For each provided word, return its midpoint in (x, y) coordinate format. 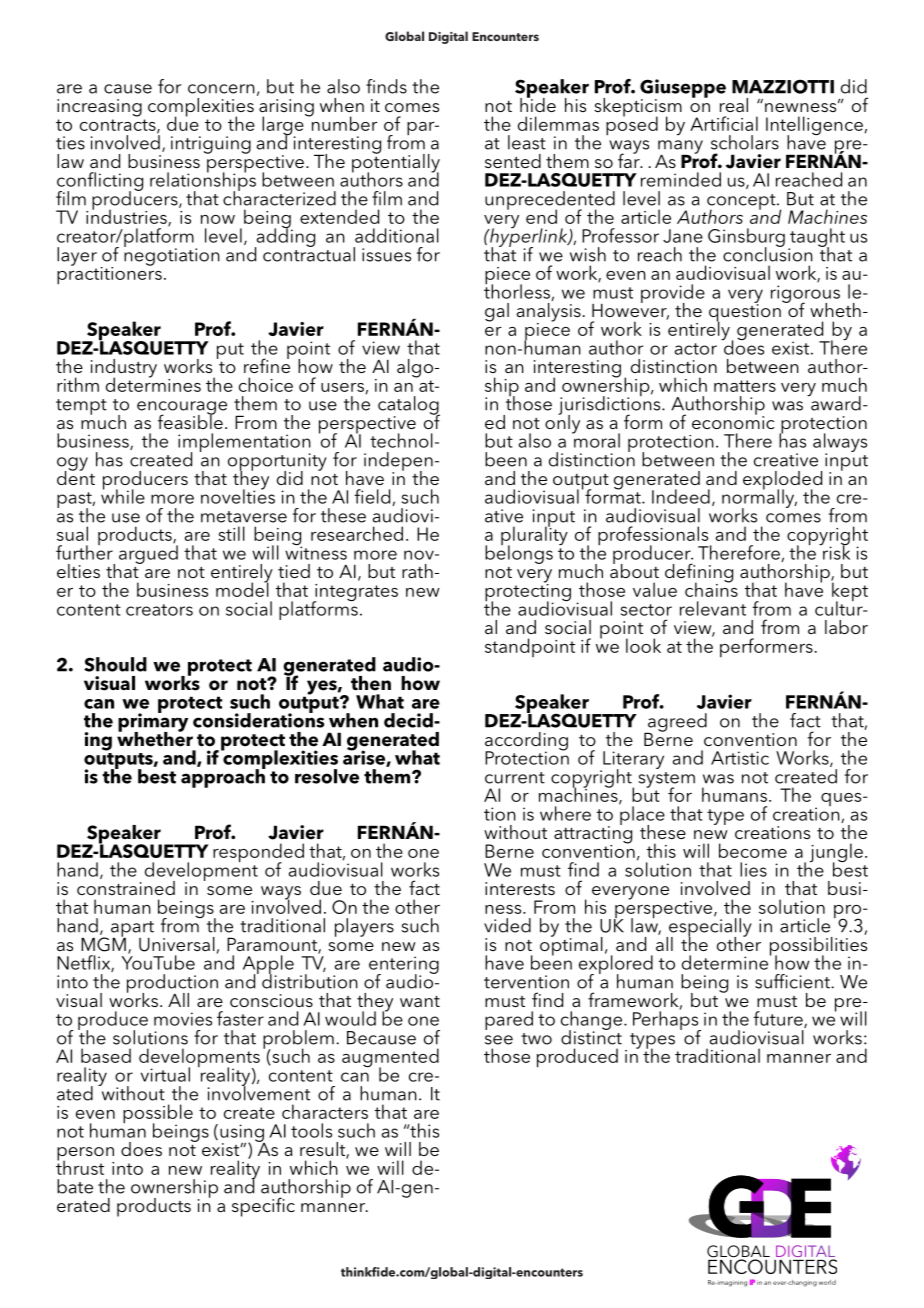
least (527, 142)
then (371, 683)
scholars (745, 142)
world (827, 1282)
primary (153, 722)
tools (311, 1130)
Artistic (740, 758)
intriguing (211, 145)
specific (263, 1207)
